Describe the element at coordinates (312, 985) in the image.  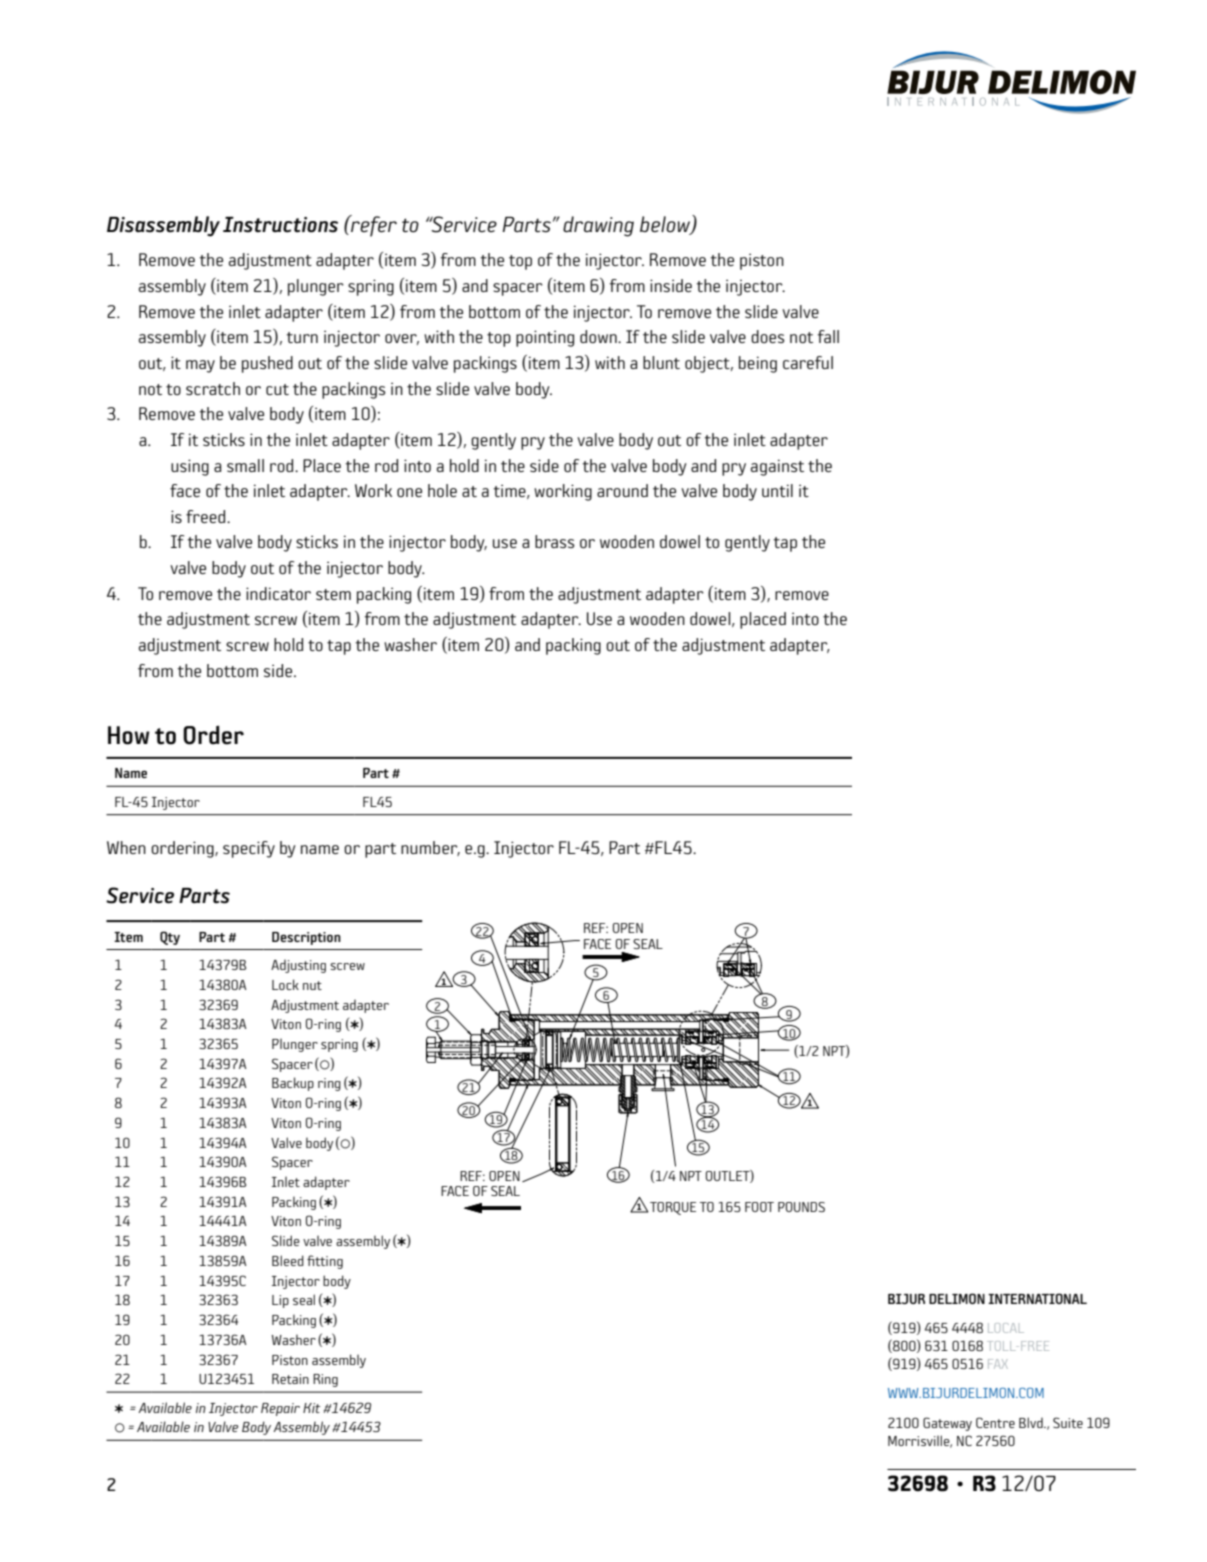
I see `nut` at that location.
